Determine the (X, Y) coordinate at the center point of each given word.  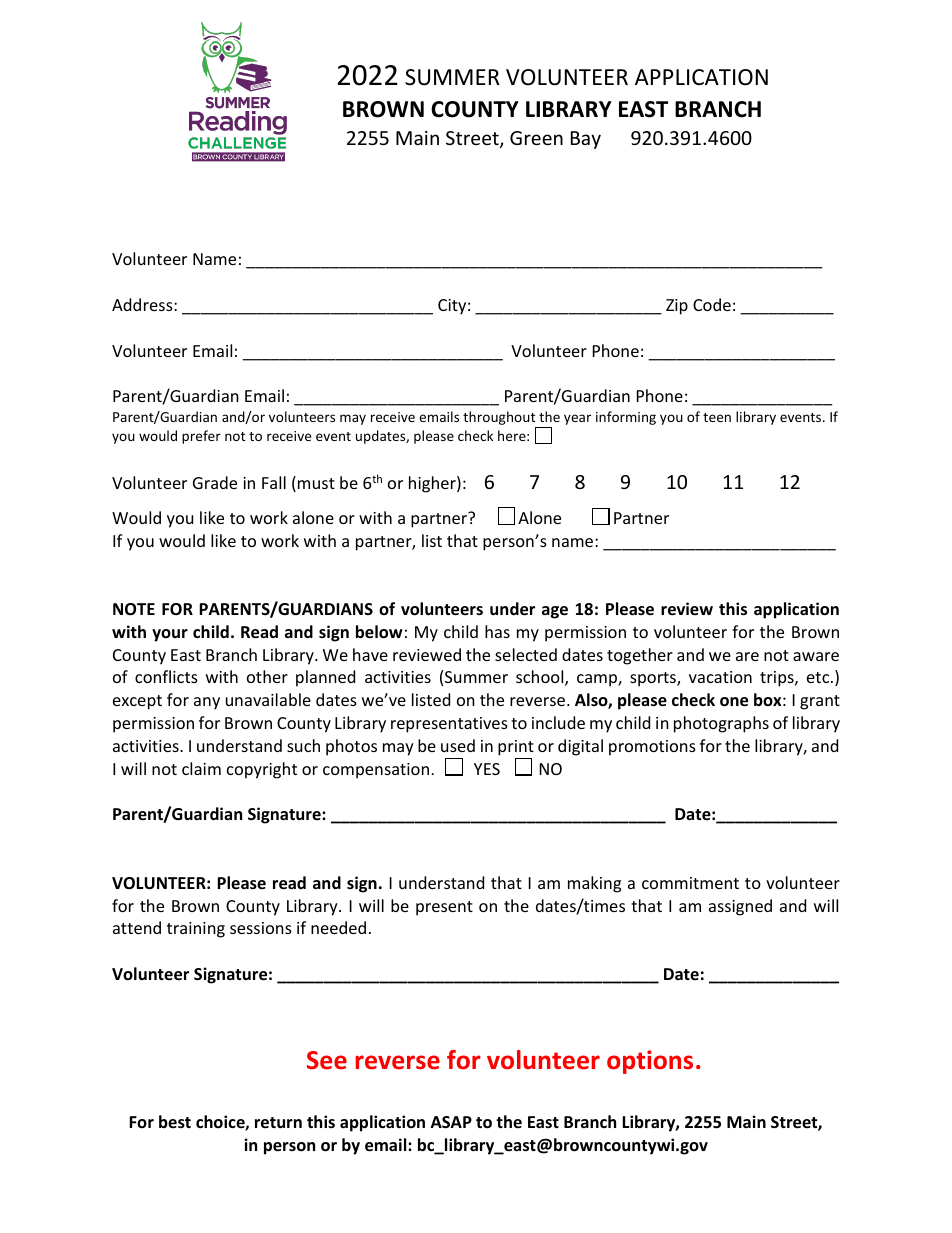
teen (717, 417)
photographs (721, 724)
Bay (586, 140)
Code (712, 304)
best (175, 1122)
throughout (500, 419)
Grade (215, 482)
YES (487, 769)
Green (536, 138)
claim (201, 768)
